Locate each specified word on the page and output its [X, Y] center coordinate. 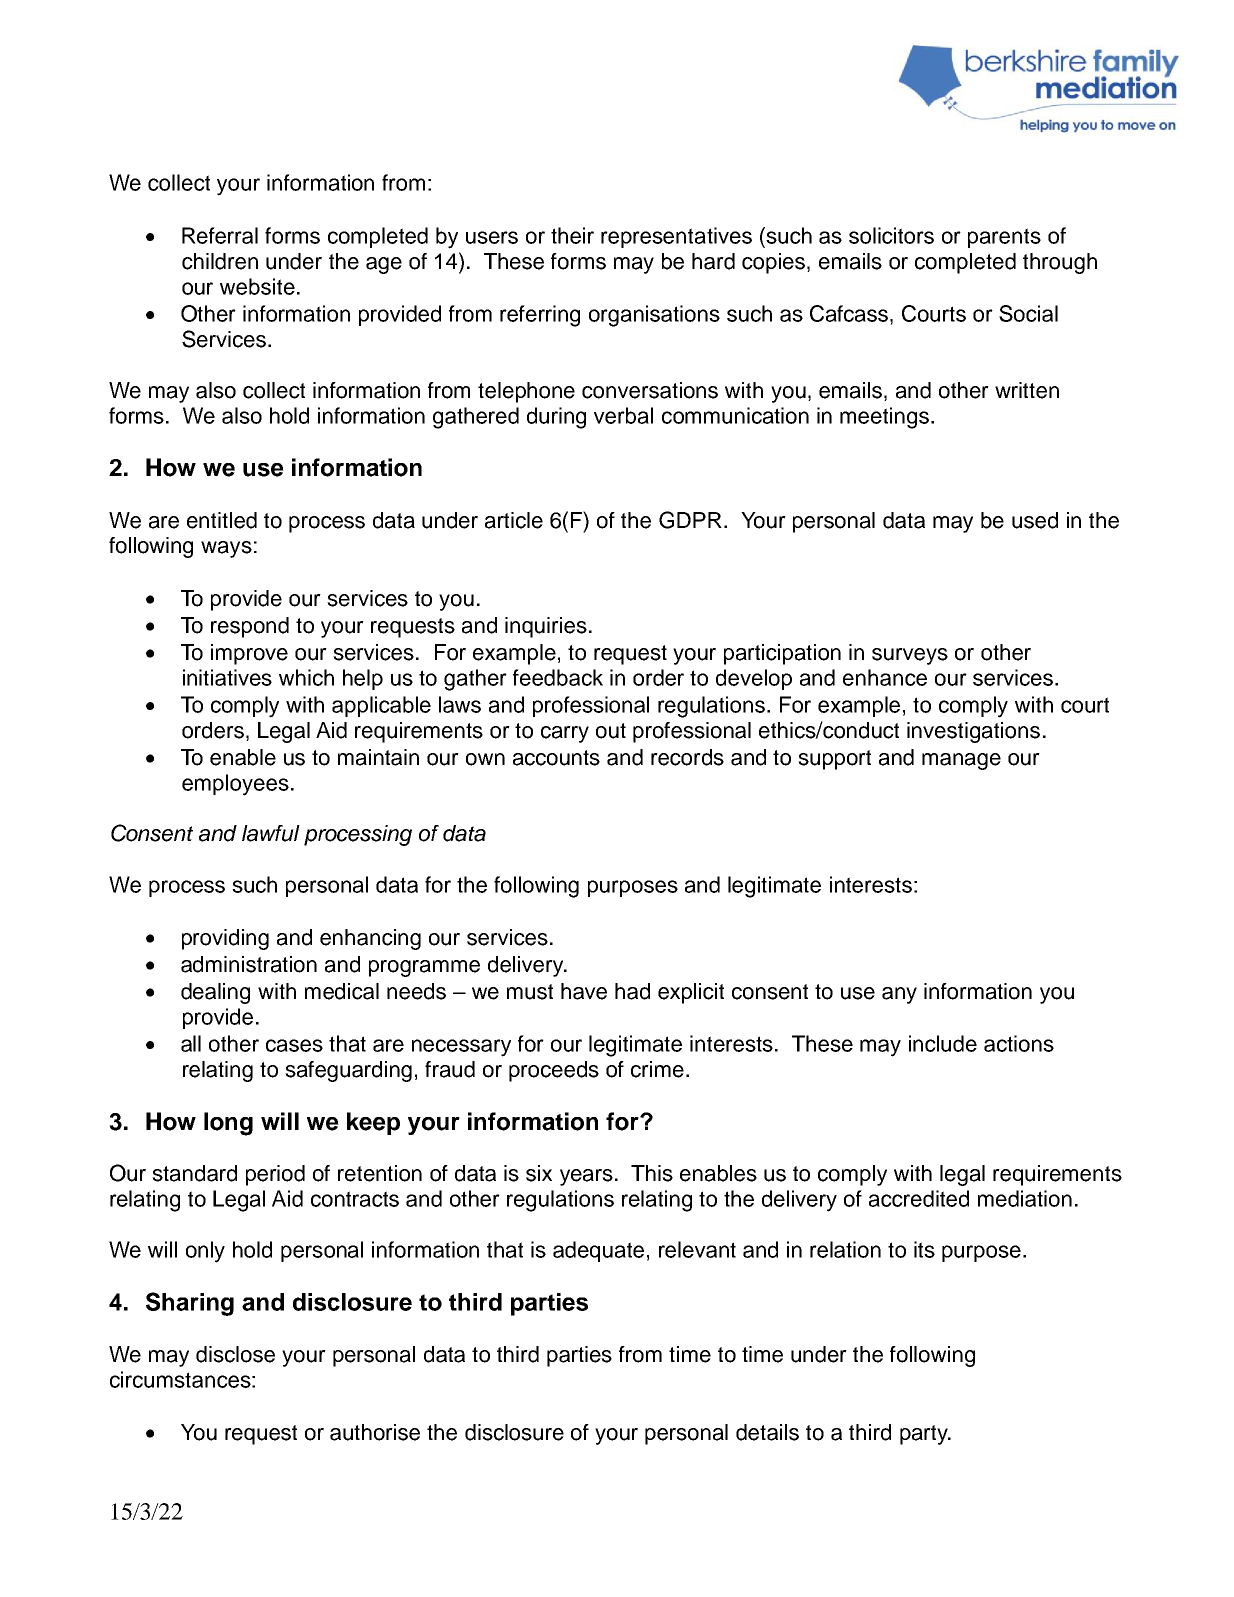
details [767, 1432]
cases [294, 1045]
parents [1004, 238]
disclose [235, 1354]
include [943, 1043]
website [257, 286]
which [306, 677]
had [632, 991]
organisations [654, 316]
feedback [558, 677]
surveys [910, 656]
